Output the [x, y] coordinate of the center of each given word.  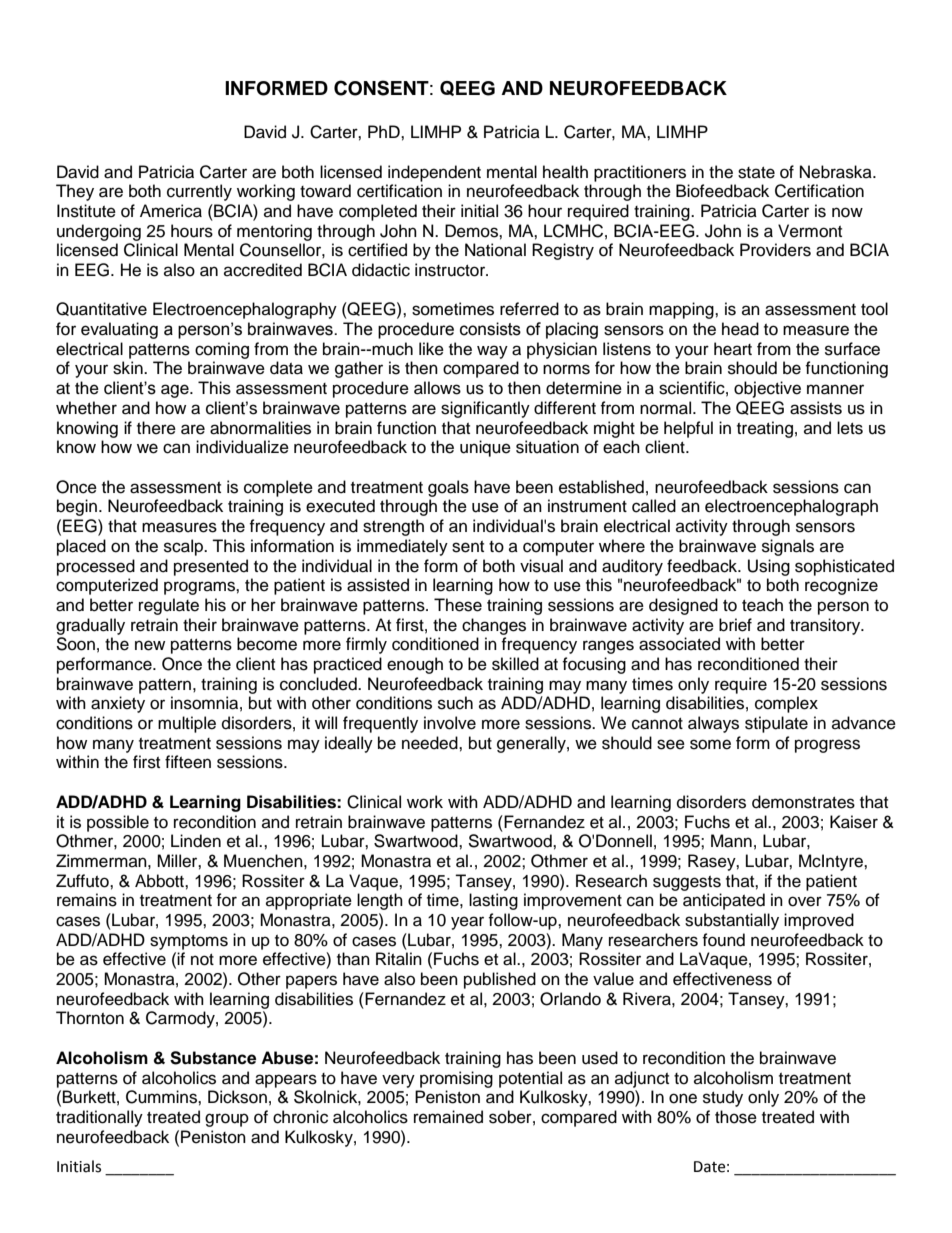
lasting [493, 901]
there [156, 428]
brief [735, 625]
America [171, 211]
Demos [472, 231]
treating [765, 429]
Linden [196, 841]
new [150, 645]
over [805, 901]
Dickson [237, 1097]
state [756, 173]
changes [494, 626]
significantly [485, 409]
